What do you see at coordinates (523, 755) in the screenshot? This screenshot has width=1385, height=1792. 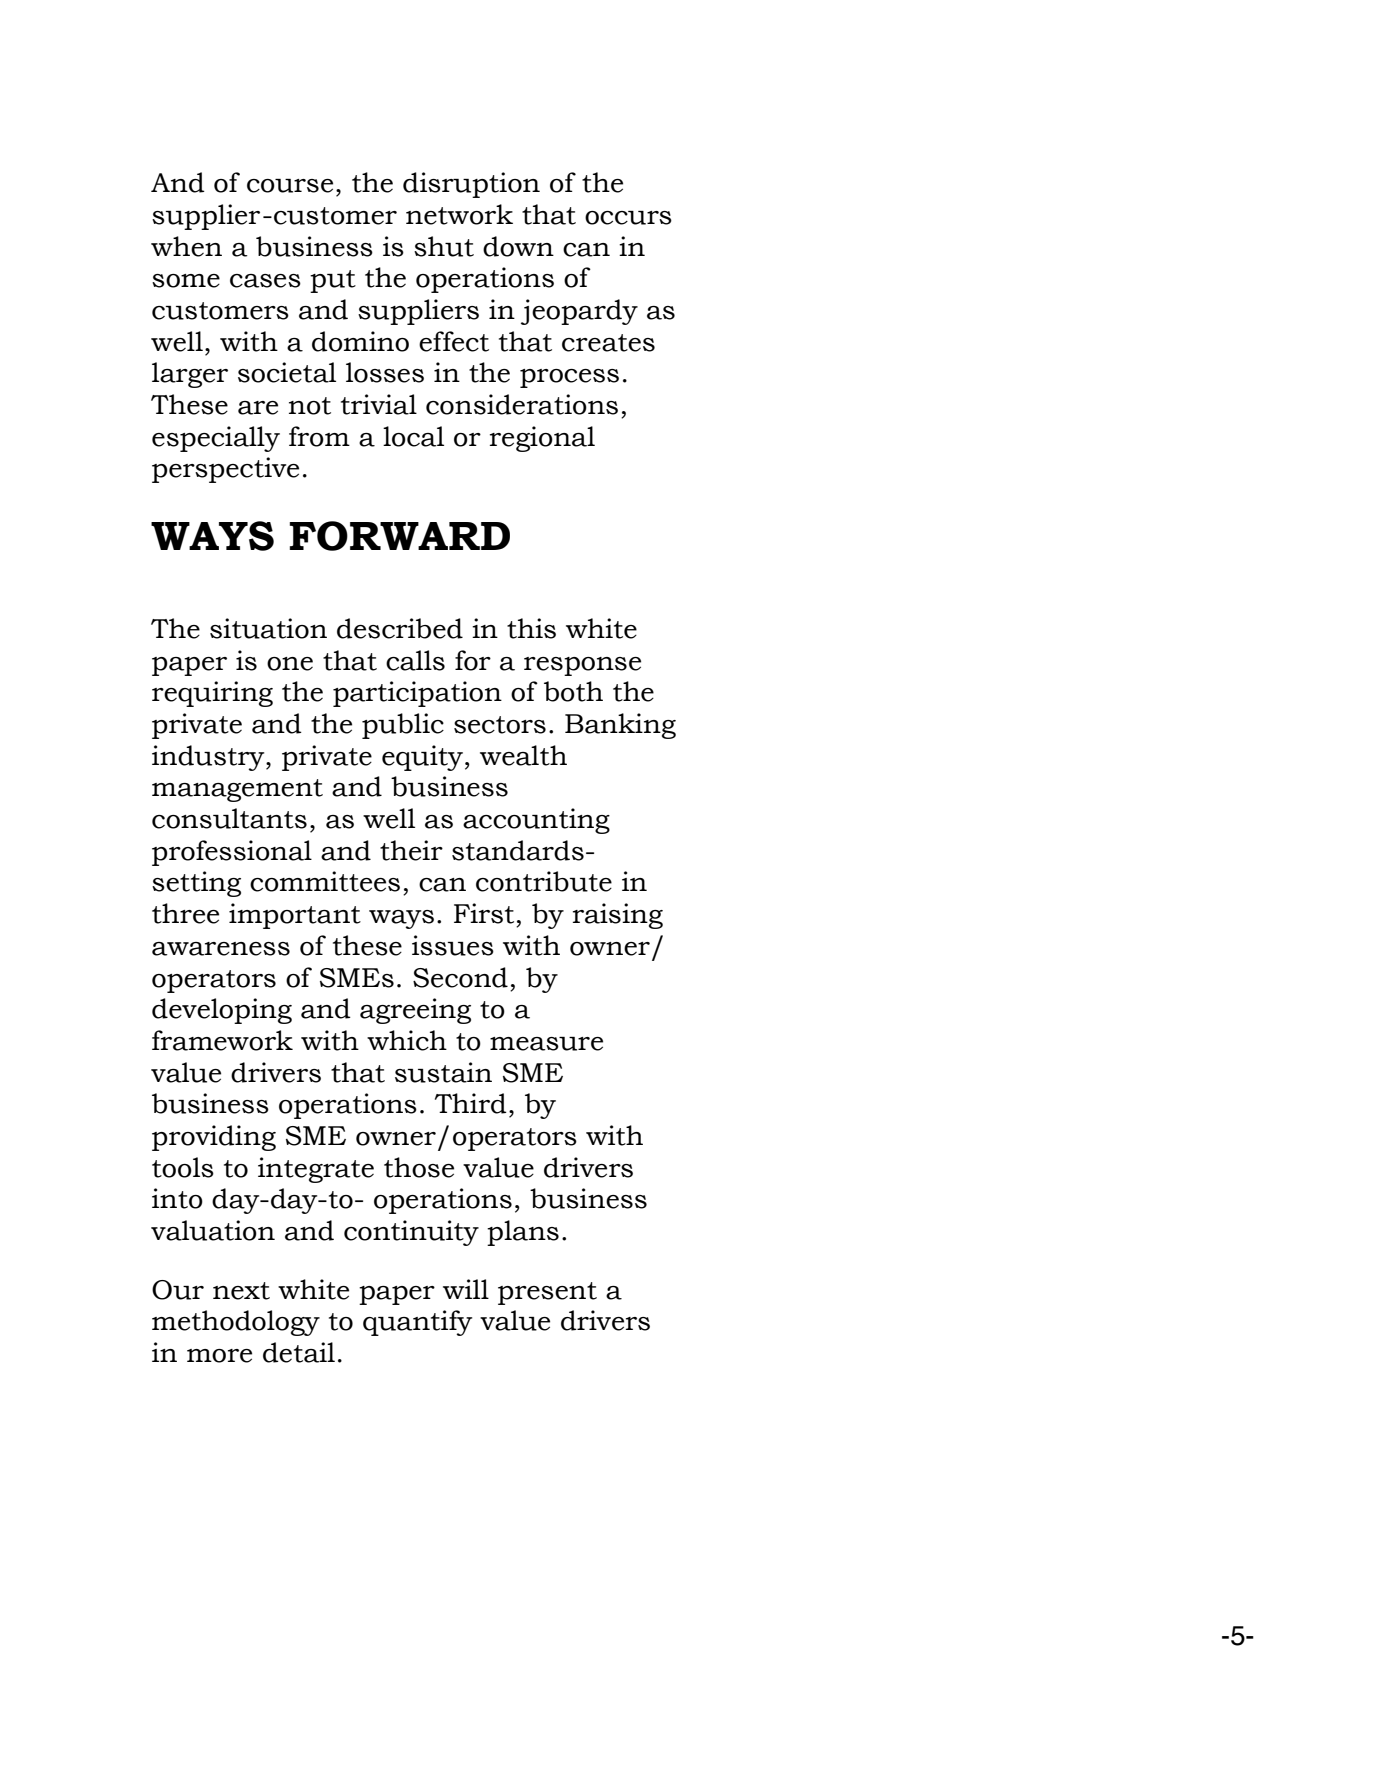 I see `wealth` at bounding box center [523, 755].
